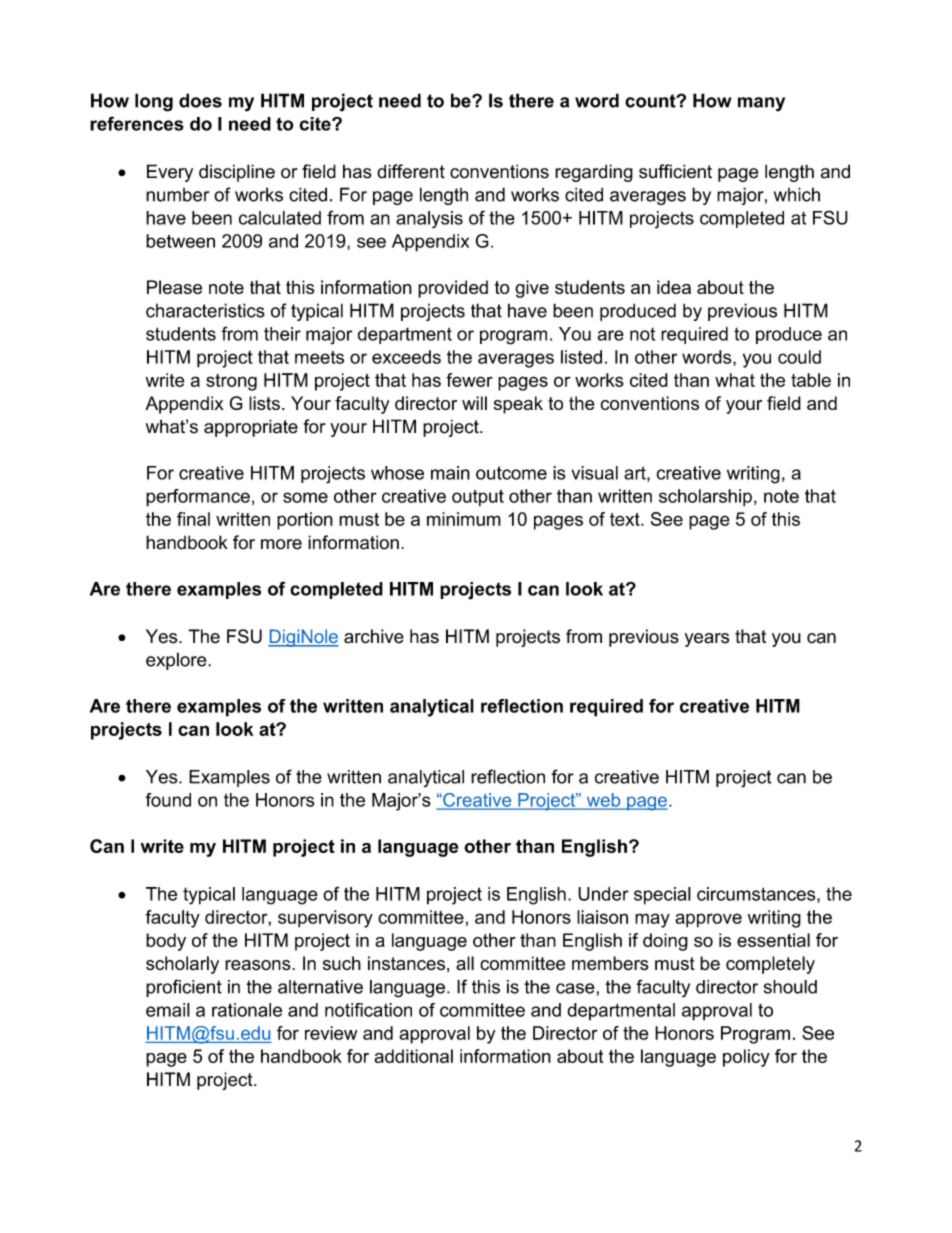 The width and height of the page is (952, 1233). What do you see at coordinates (247, 1010) in the page?
I see `rationale` at bounding box center [247, 1010].
